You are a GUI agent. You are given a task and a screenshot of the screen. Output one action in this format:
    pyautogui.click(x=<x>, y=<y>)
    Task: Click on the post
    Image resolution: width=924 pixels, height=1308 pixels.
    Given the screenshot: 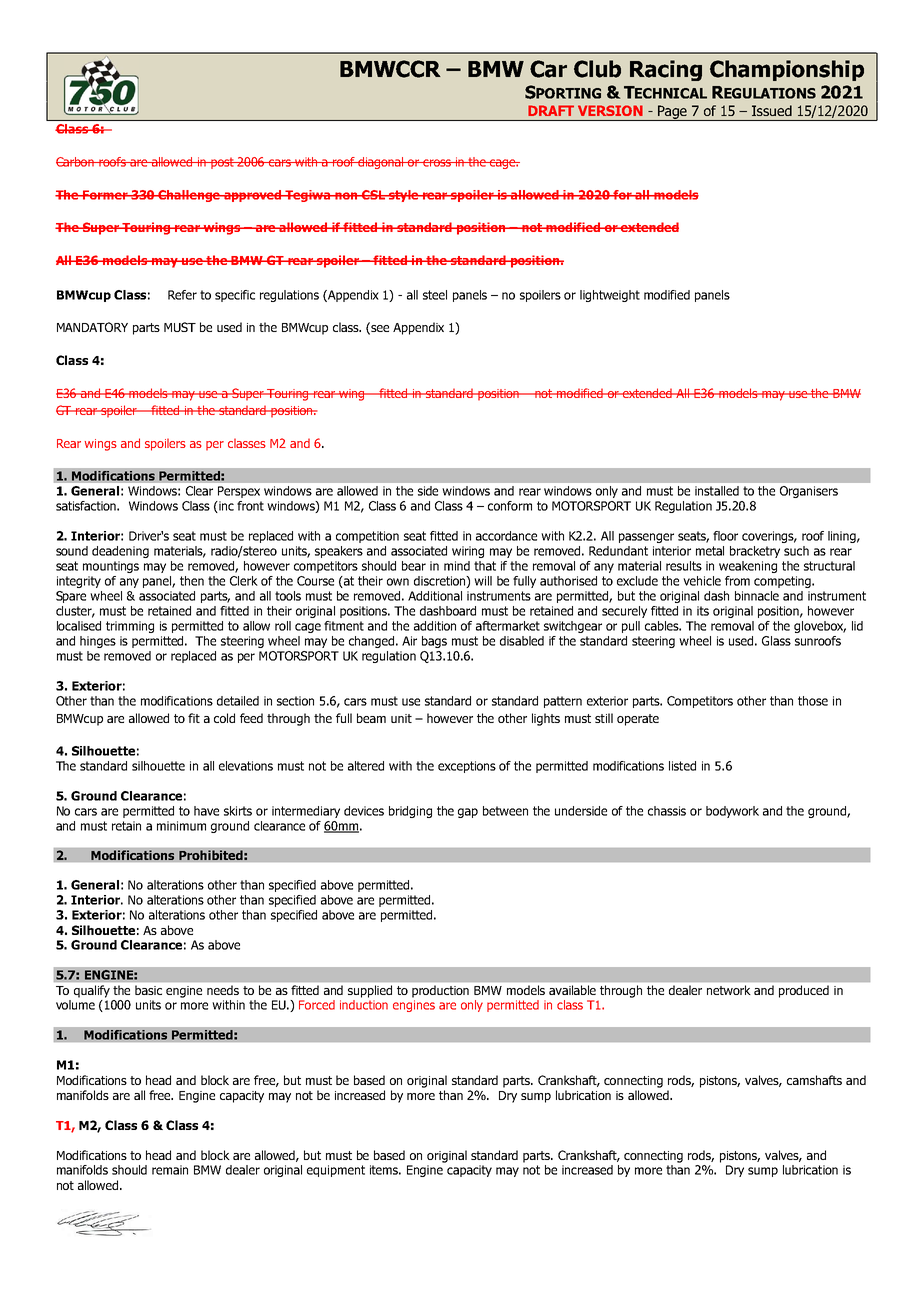 What is the action you would take?
    pyautogui.click(x=222, y=163)
